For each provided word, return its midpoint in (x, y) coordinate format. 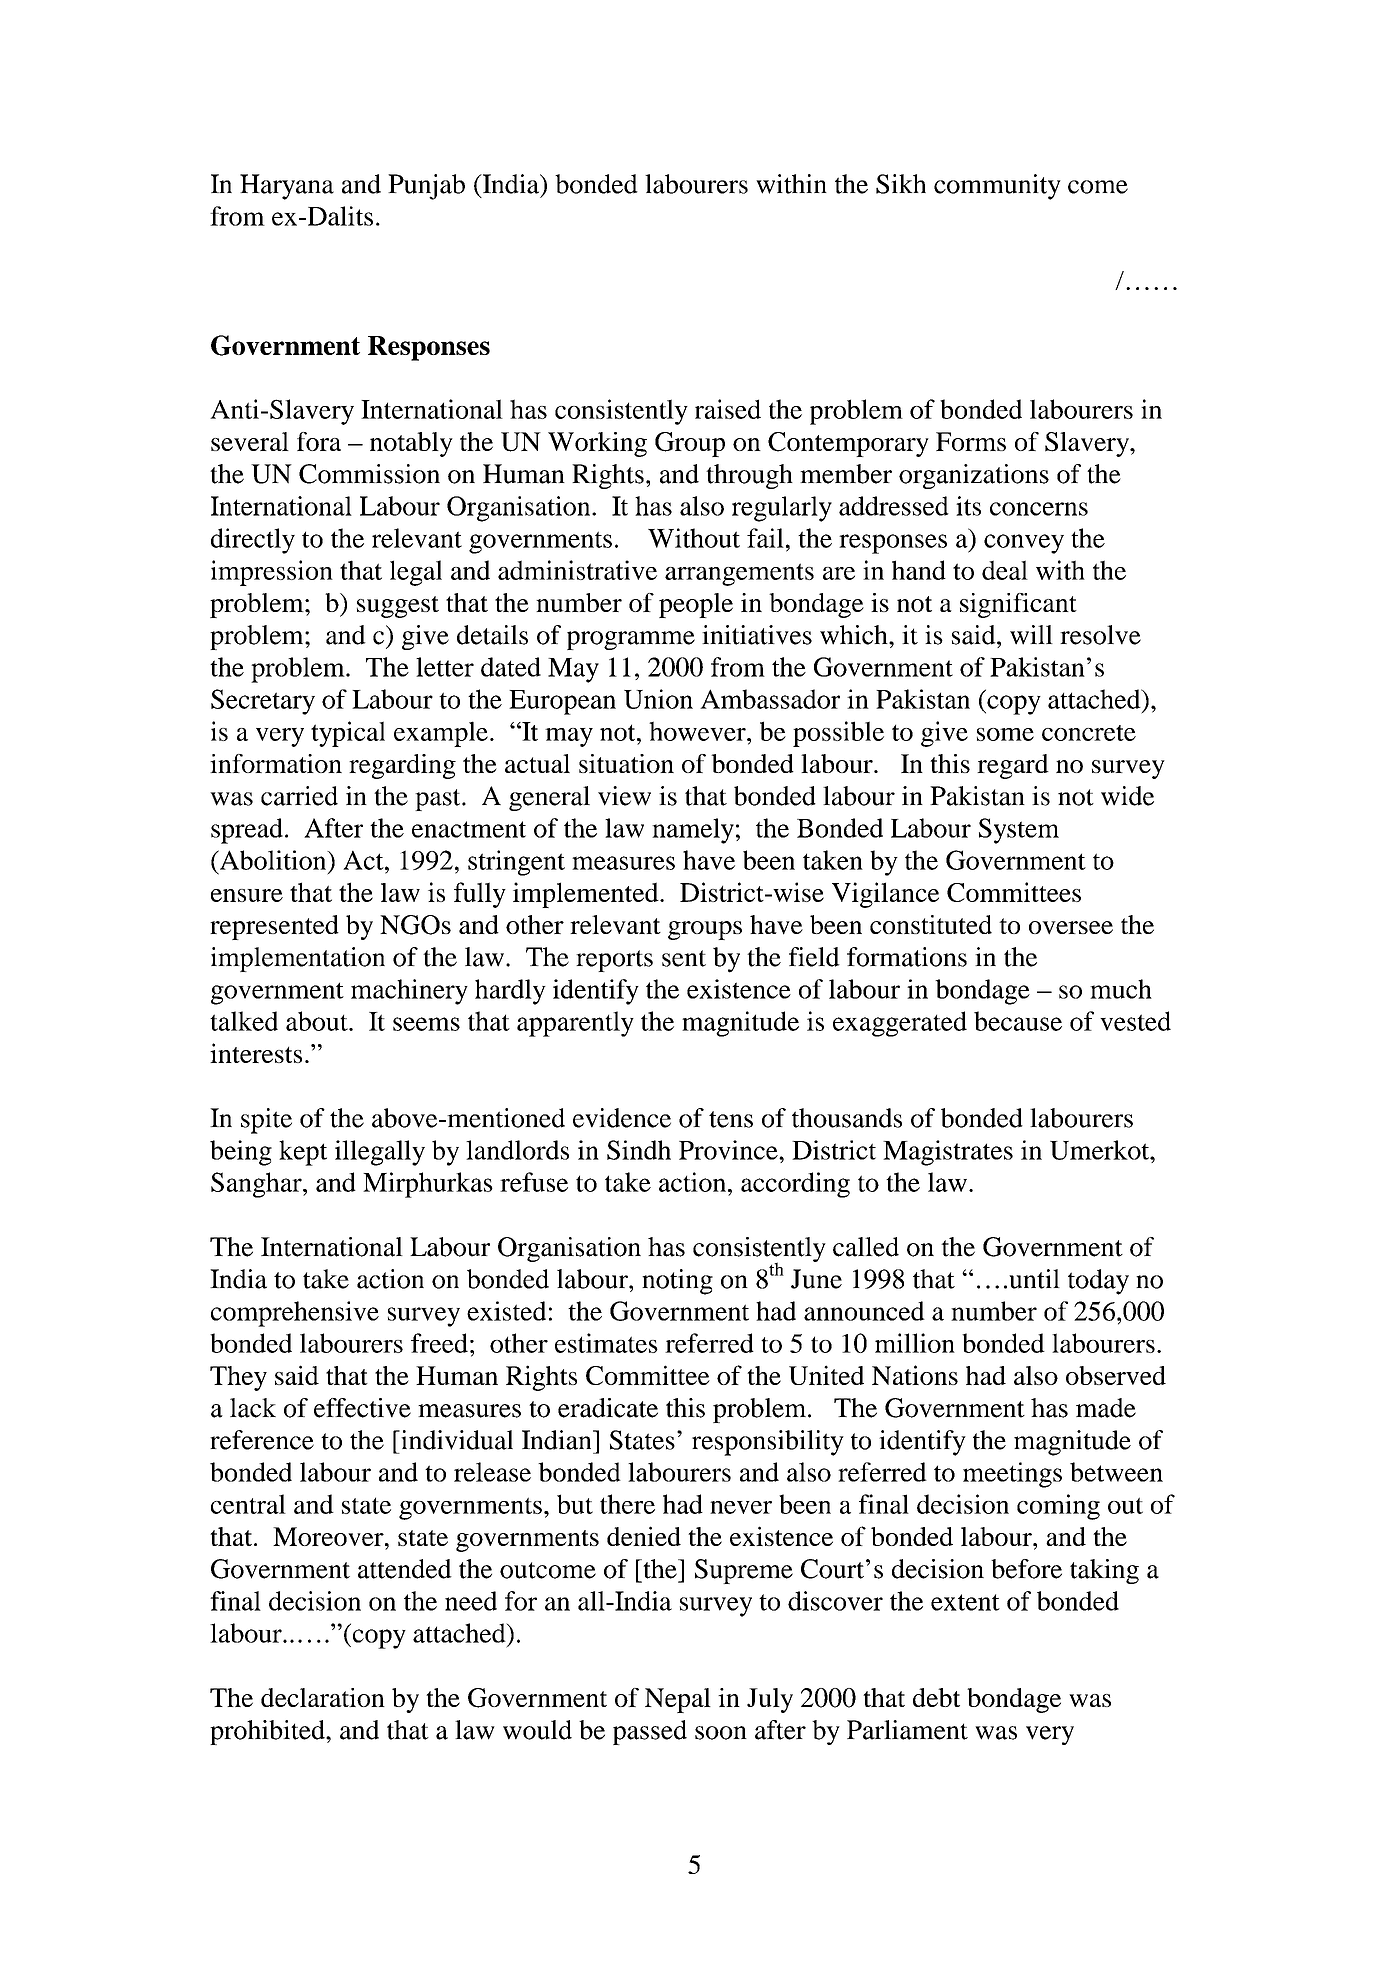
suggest (398, 607)
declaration (323, 1697)
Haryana (287, 187)
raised (728, 409)
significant (1018, 605)
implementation (298, 959)
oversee (1071, 927)
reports (614, 961)
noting (677, 1282)
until (1034, 1279)
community (997, 187)
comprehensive (295, 1314)
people (696, 605)
